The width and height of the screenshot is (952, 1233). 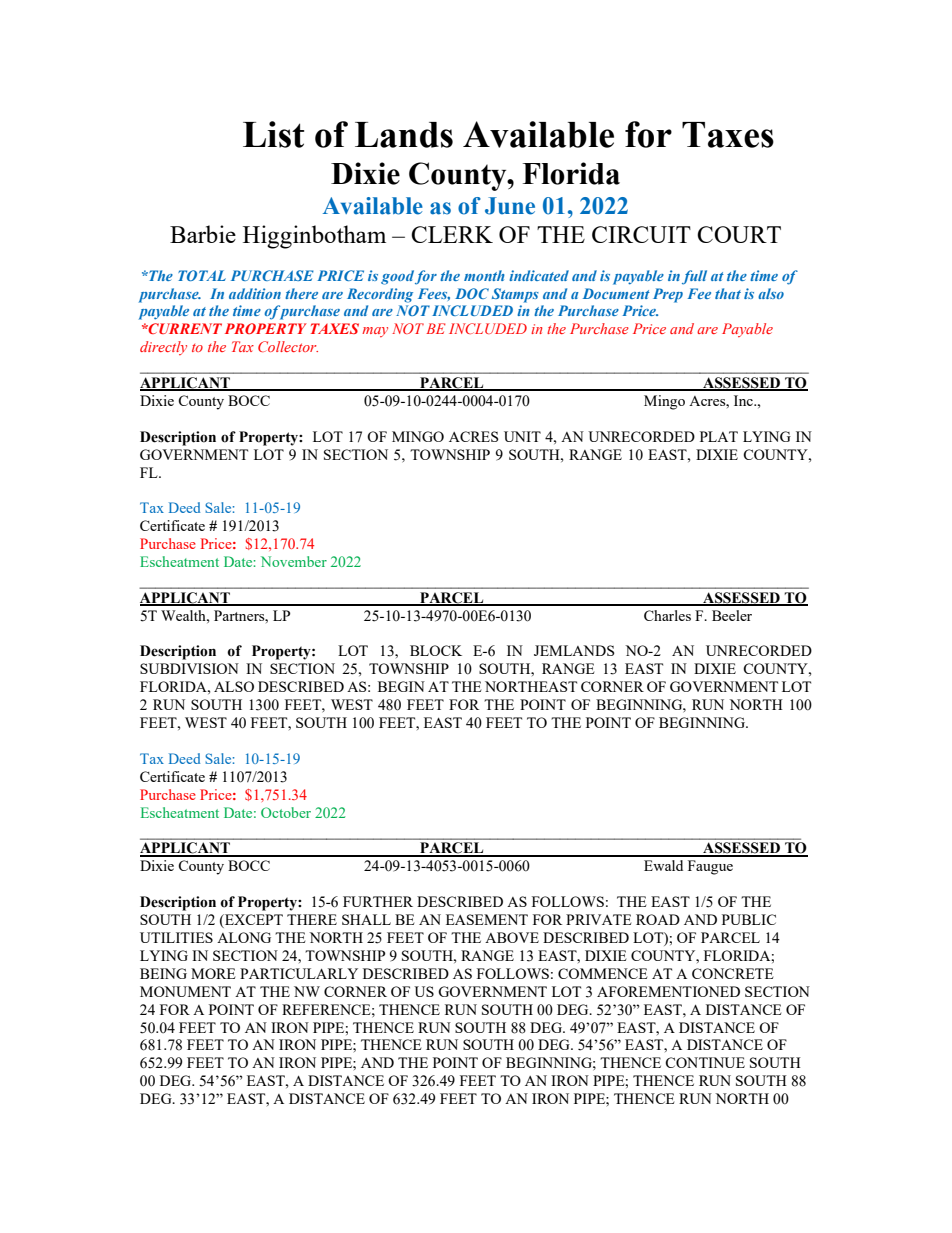 What do you see at coordinates (522, 436) in the screenshot?
I see `UNIT` at bounding box center [522, 436].
